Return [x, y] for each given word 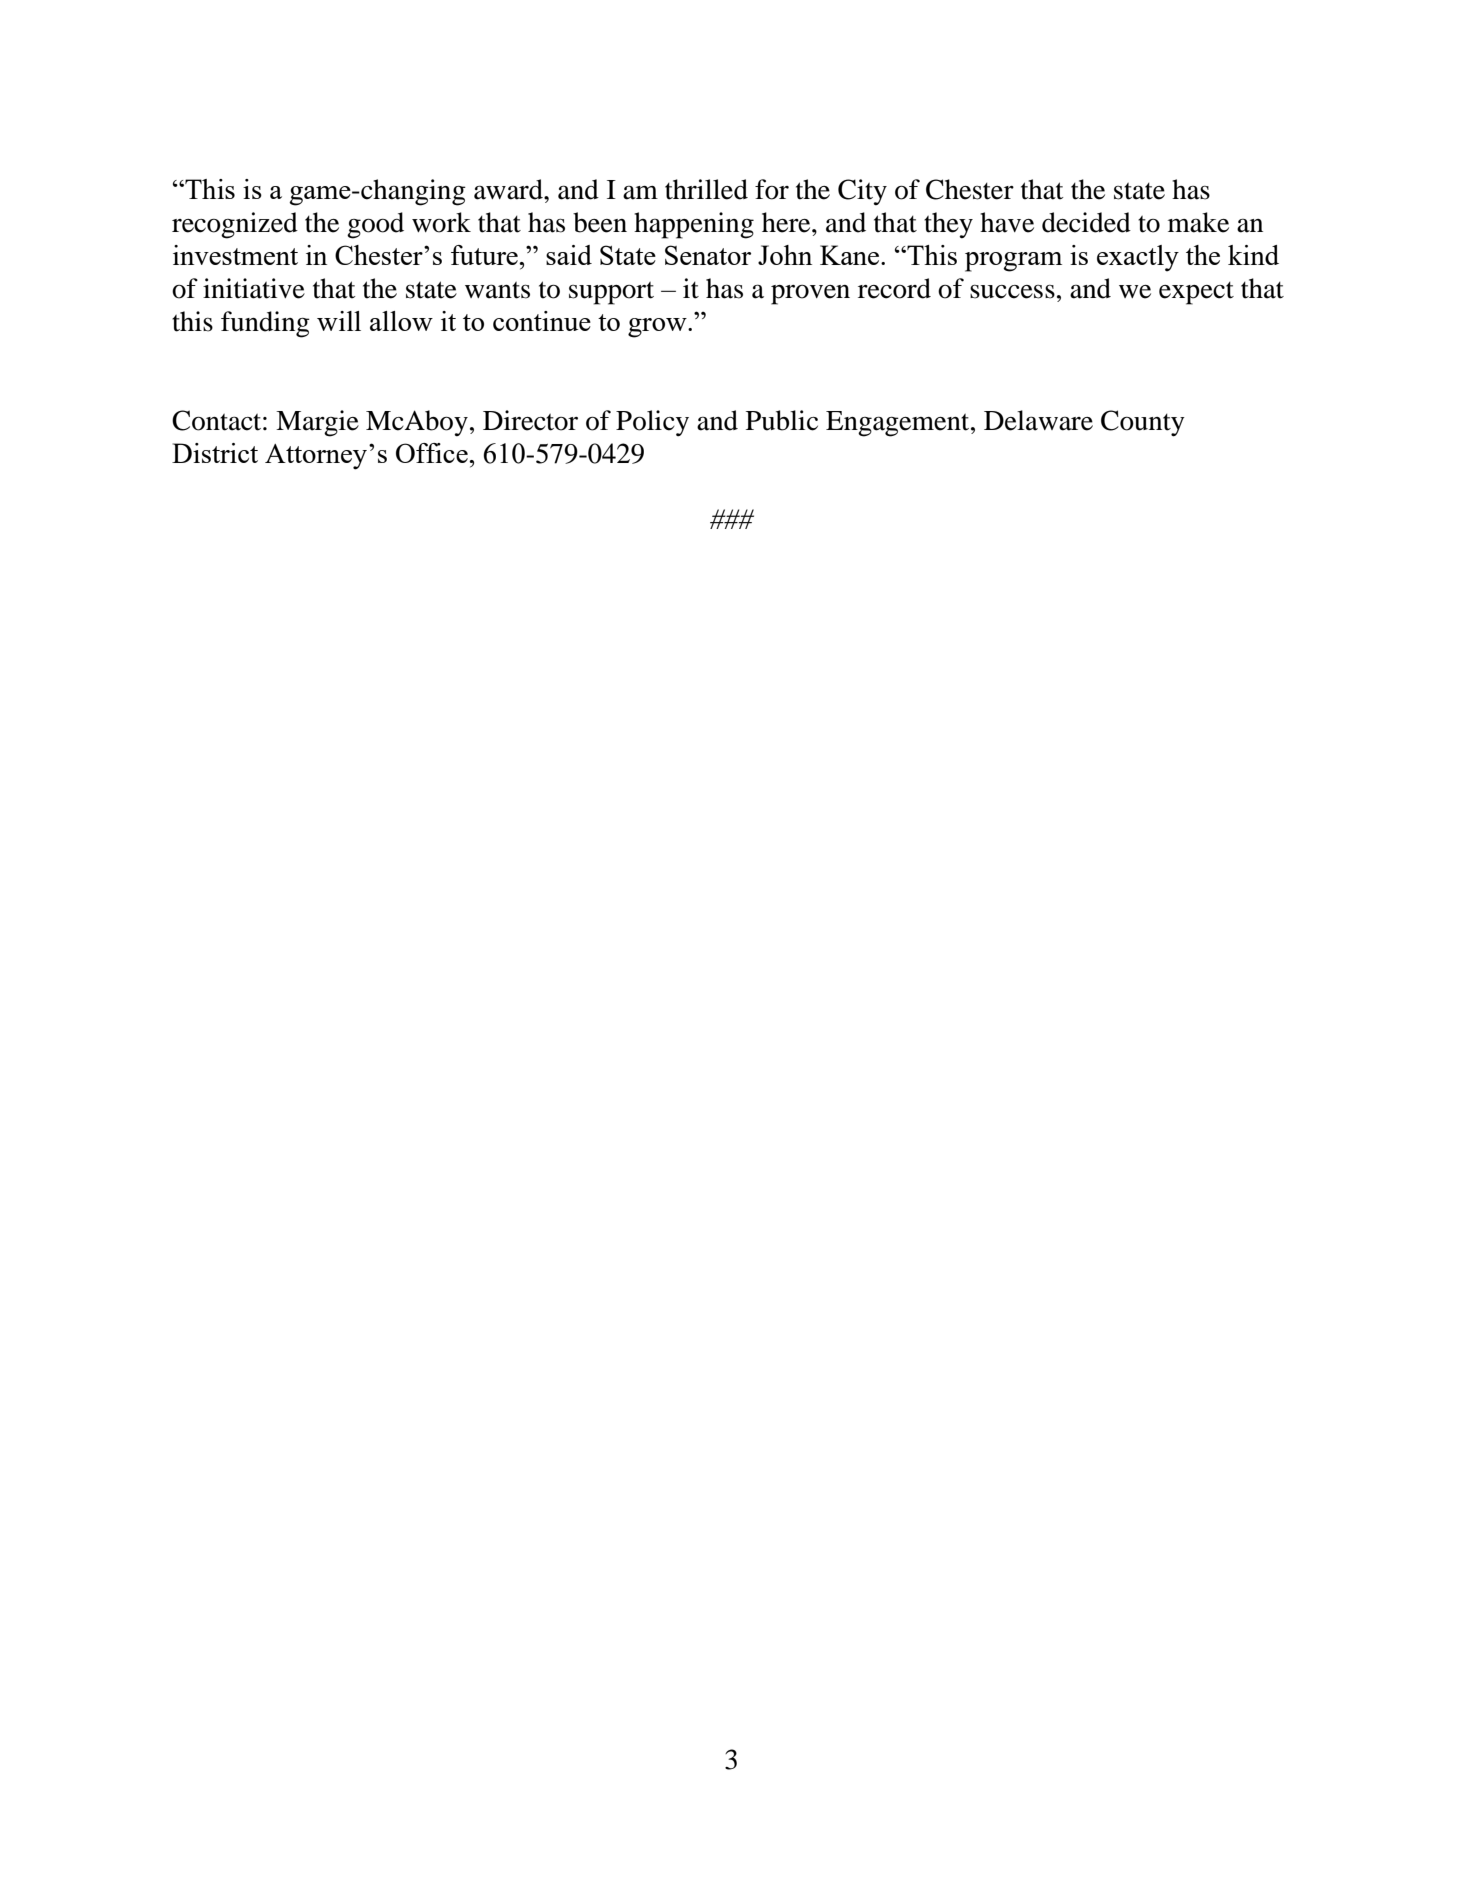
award [509, 189]
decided [1086, 222]
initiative [254, 288]
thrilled [706, 189]
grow [658, 328]
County [1143, 423]
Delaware [1038, 420]
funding [265, 324]
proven [810, 295]
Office [433, 453]
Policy [652, 423]
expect [1196, 293]
